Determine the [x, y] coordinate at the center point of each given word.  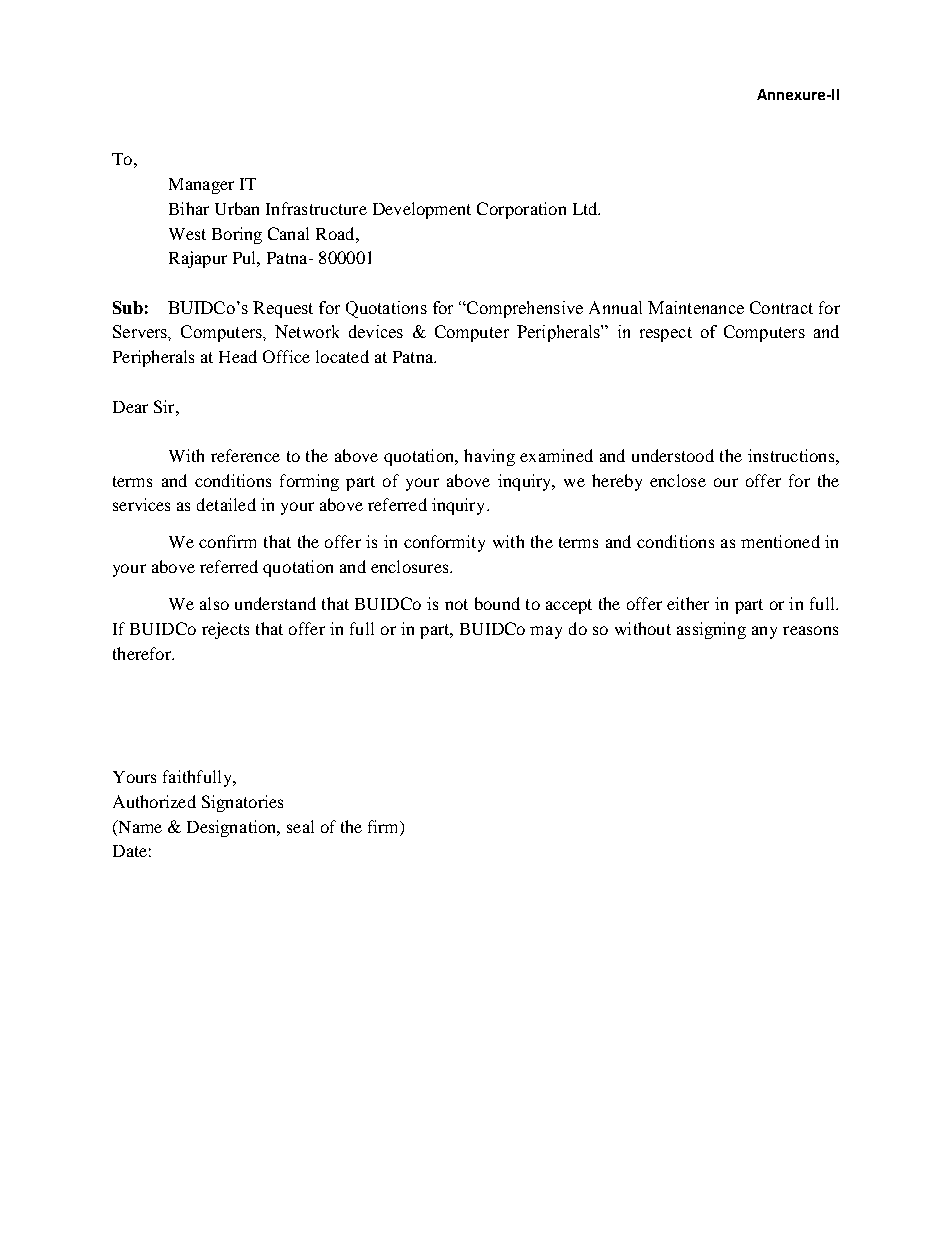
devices [376, 331]
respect [666, 334]
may [546, 632]
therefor [143, 653]
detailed [226, 504]
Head [238, 356]
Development [422, 210]
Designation [233, 828]
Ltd [586, 208]
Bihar [189, 208]
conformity [444, 543]
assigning [711, 630]
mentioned [780, 541]
